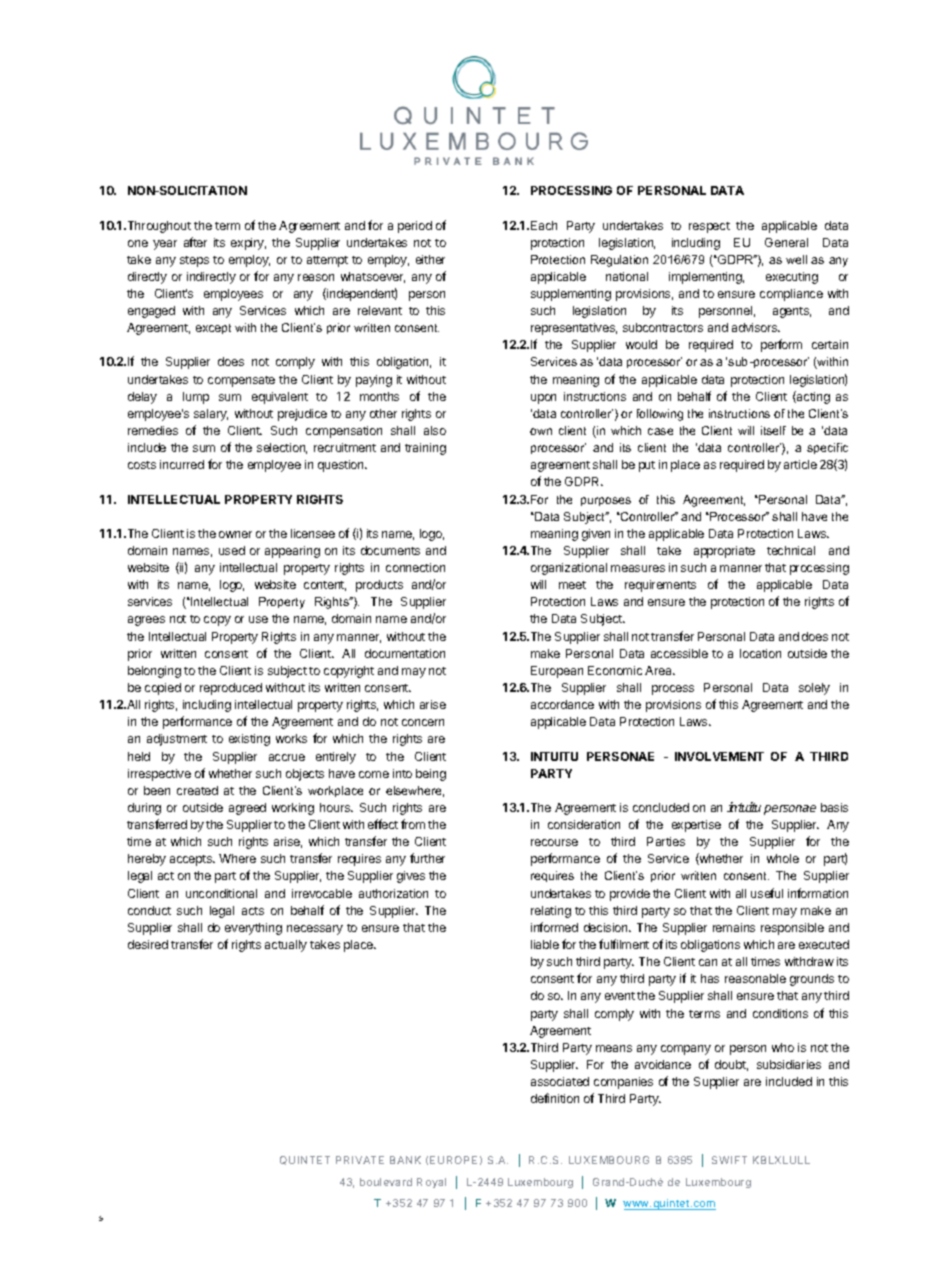 This screenshot has height=1272, width=952. I want to click on either, so click(430, 259).
